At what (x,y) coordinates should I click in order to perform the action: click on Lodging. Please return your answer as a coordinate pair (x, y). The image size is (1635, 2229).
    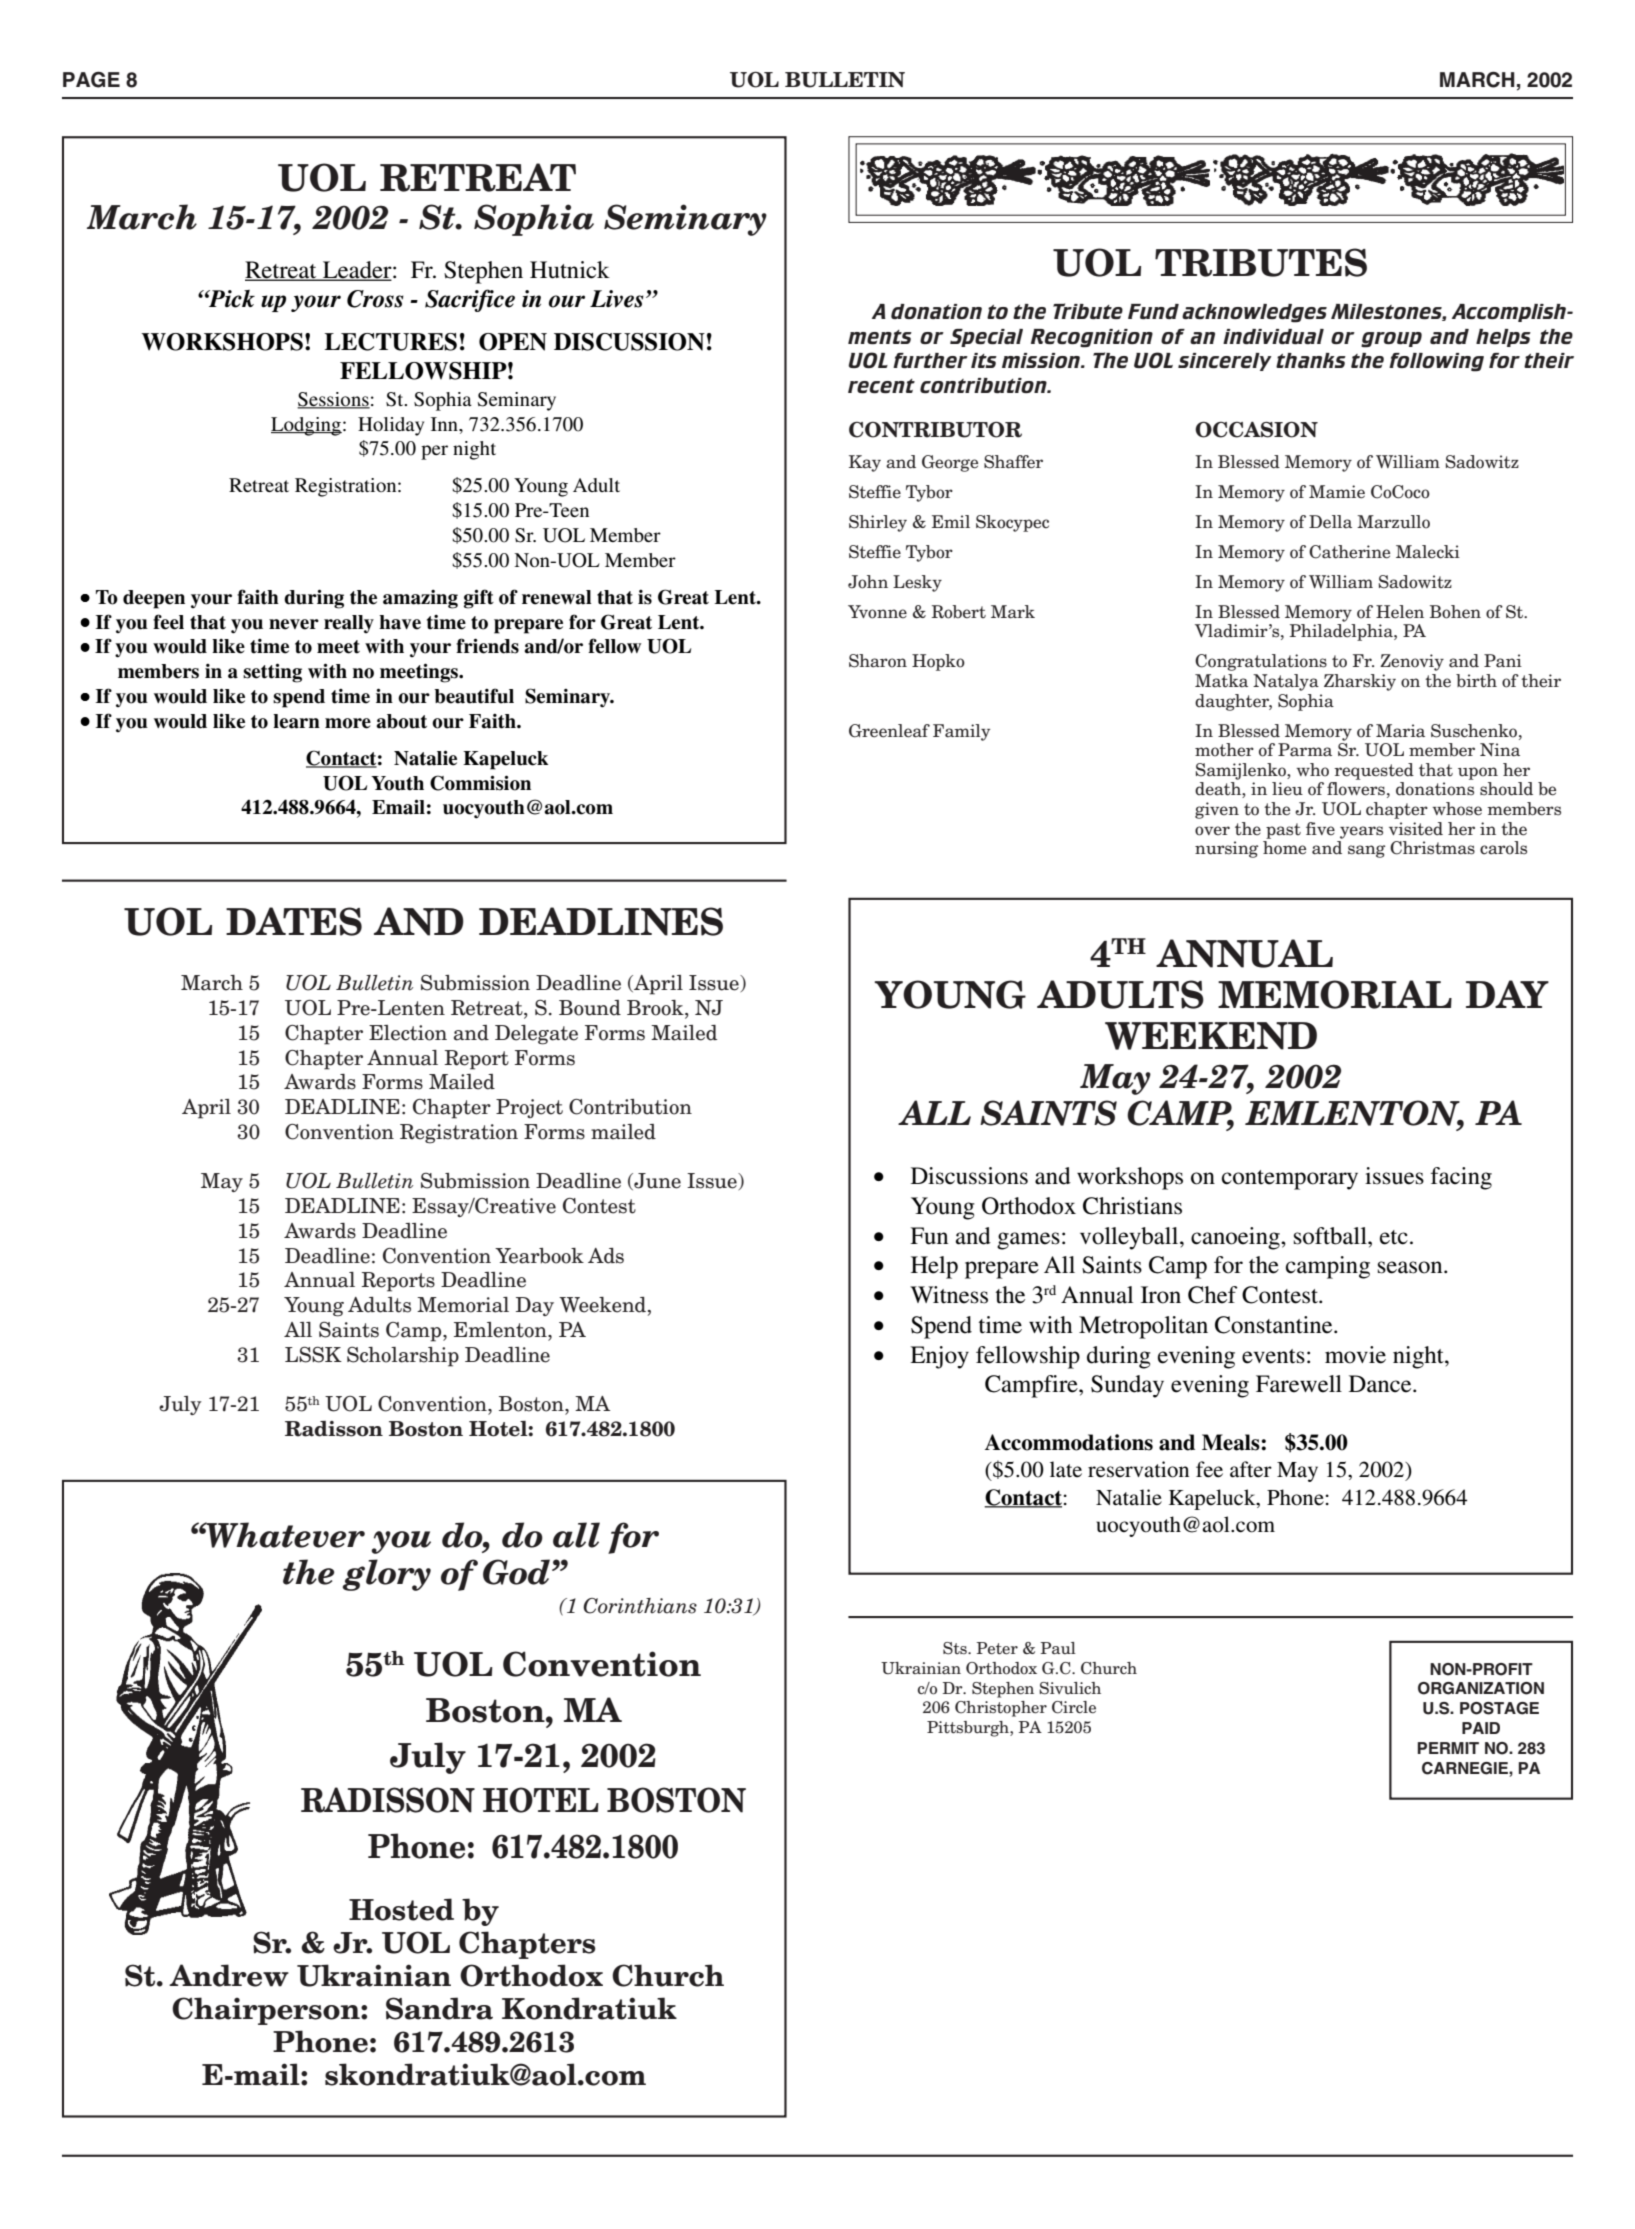
    Looking at the image, I should click on (306, 426).
